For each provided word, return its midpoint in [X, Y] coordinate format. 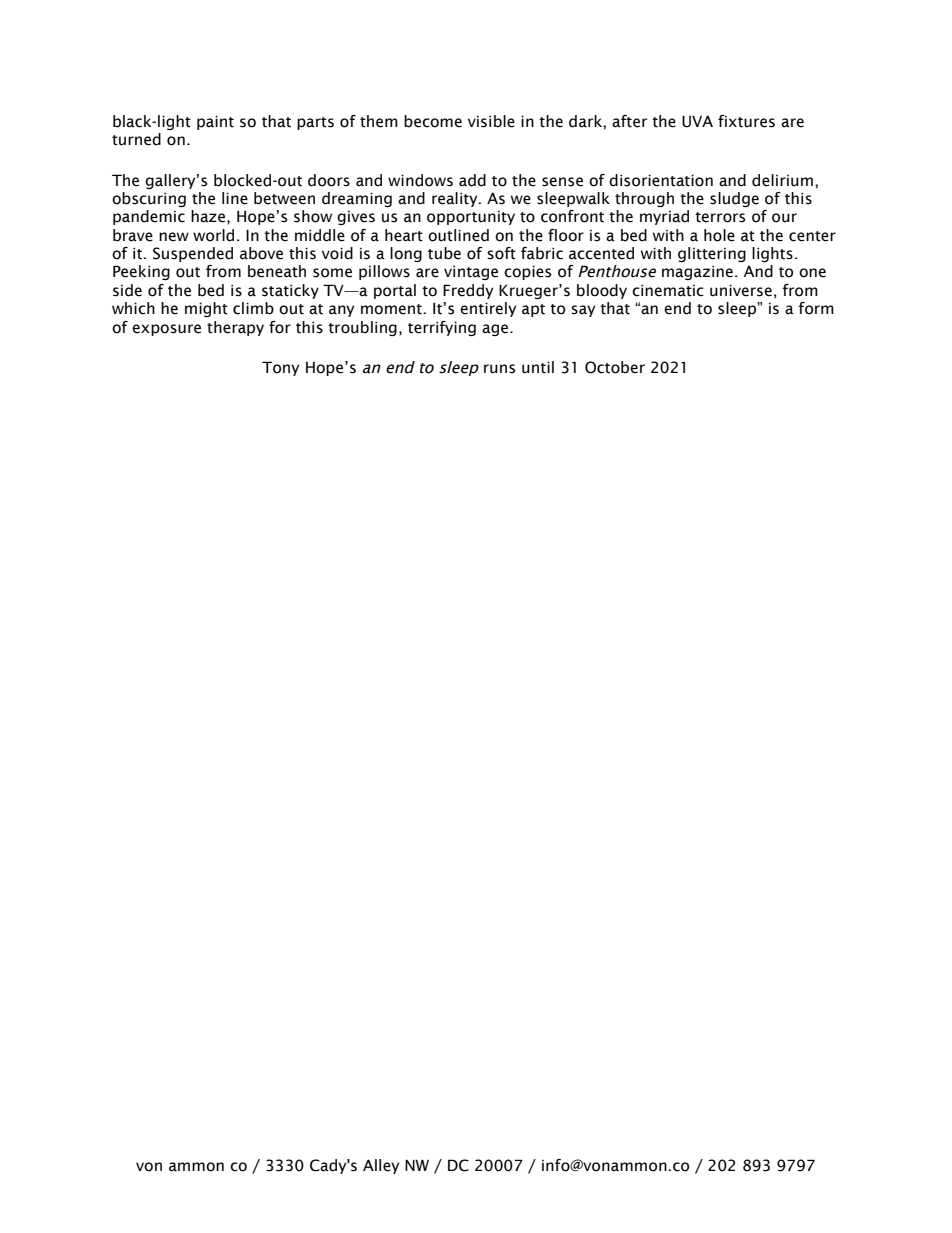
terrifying [442, 328]
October [615, 367]
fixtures [746, 121]
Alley [381, 1166]
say [583, 311]
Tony [281, 368]
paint [215, 122]
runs [499, 369]
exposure [166, 330]
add [472, 180]
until [538, 367]
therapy [235, 328]
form [816, 308]
